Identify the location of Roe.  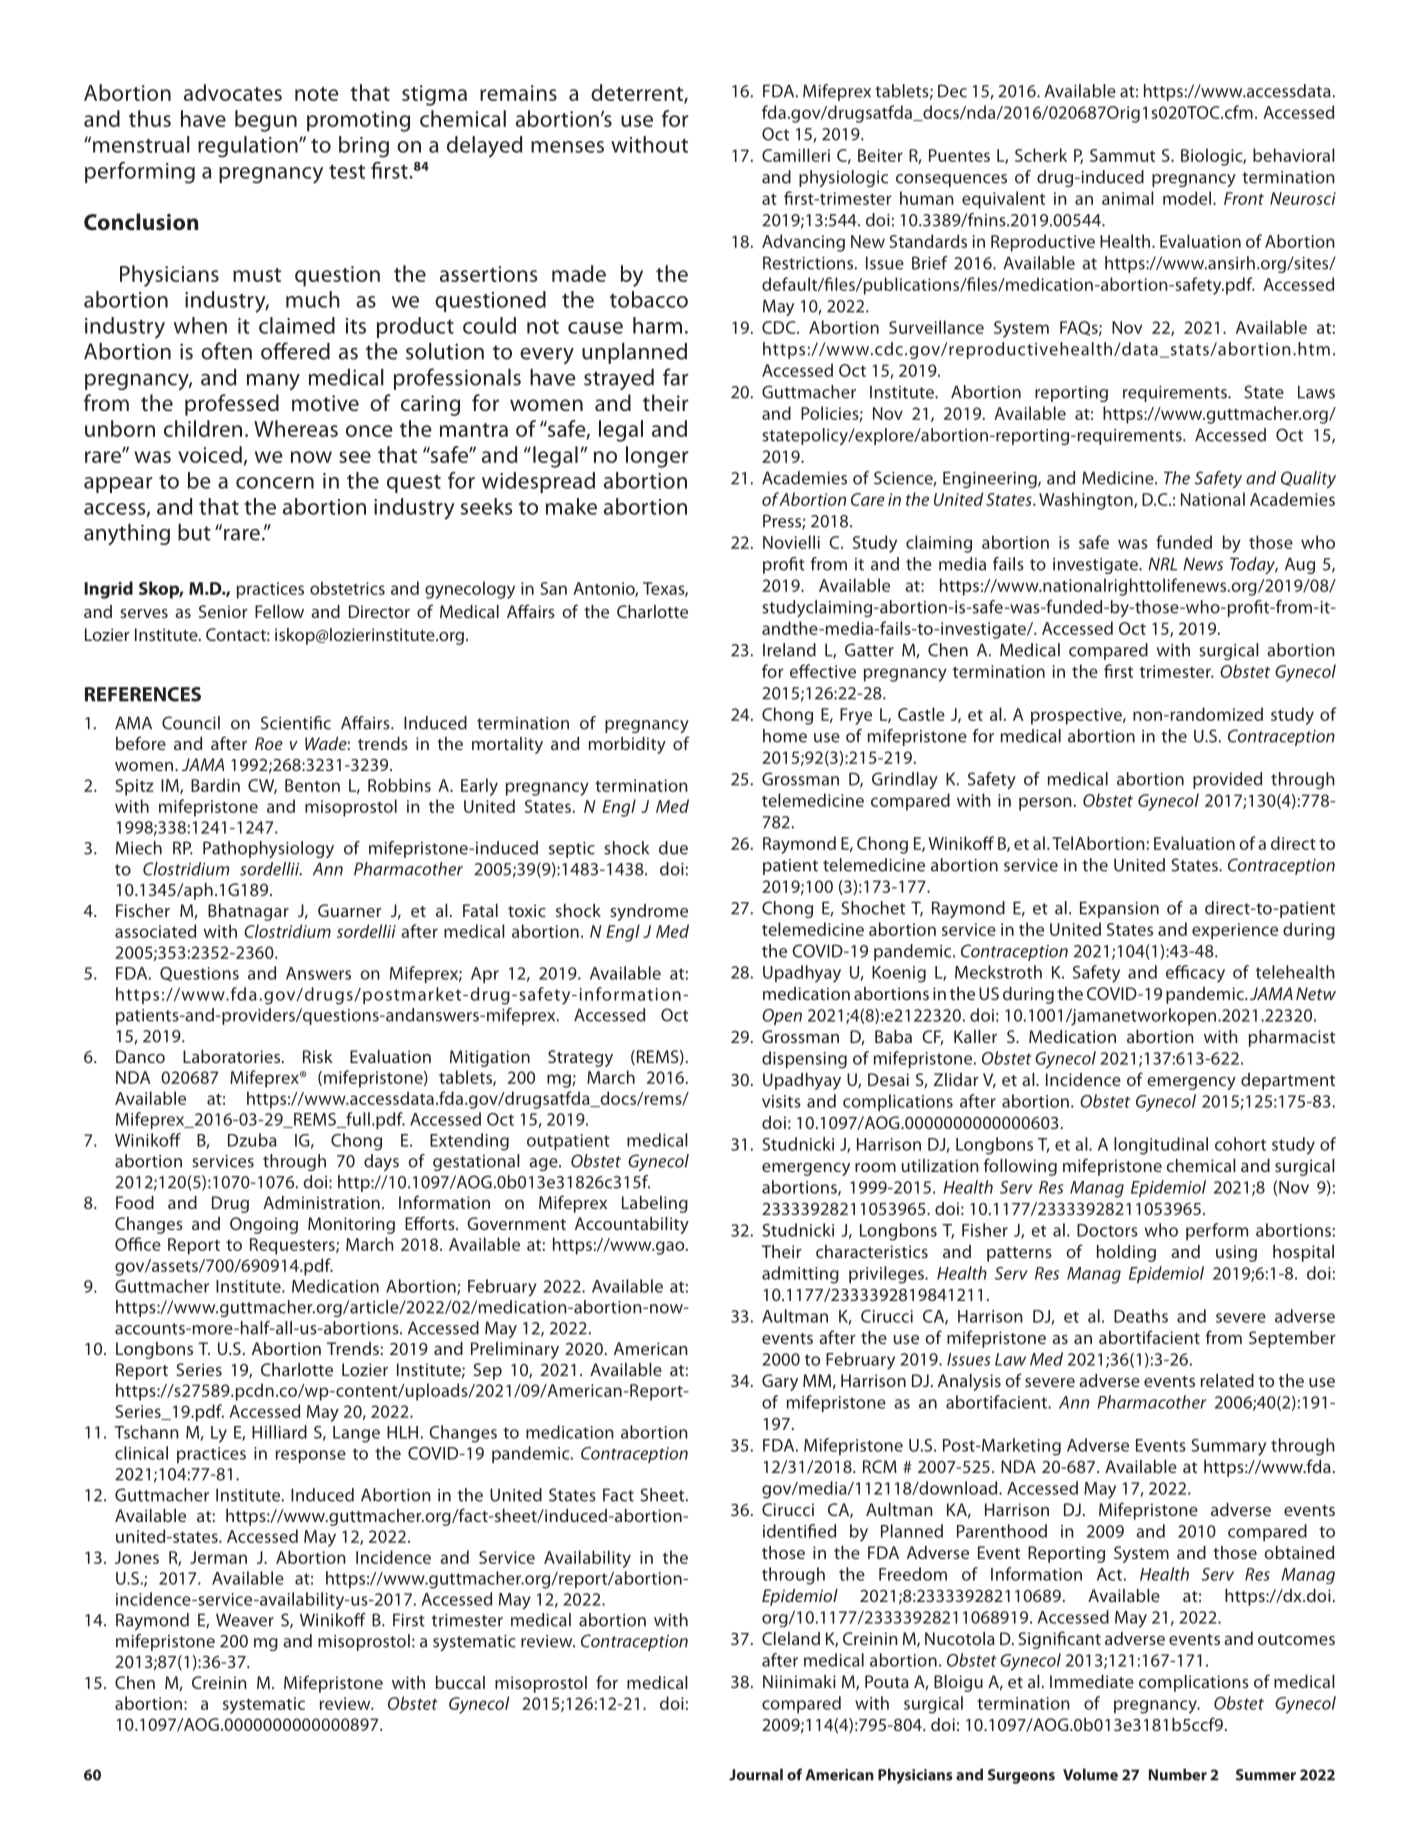
(269, 743).
